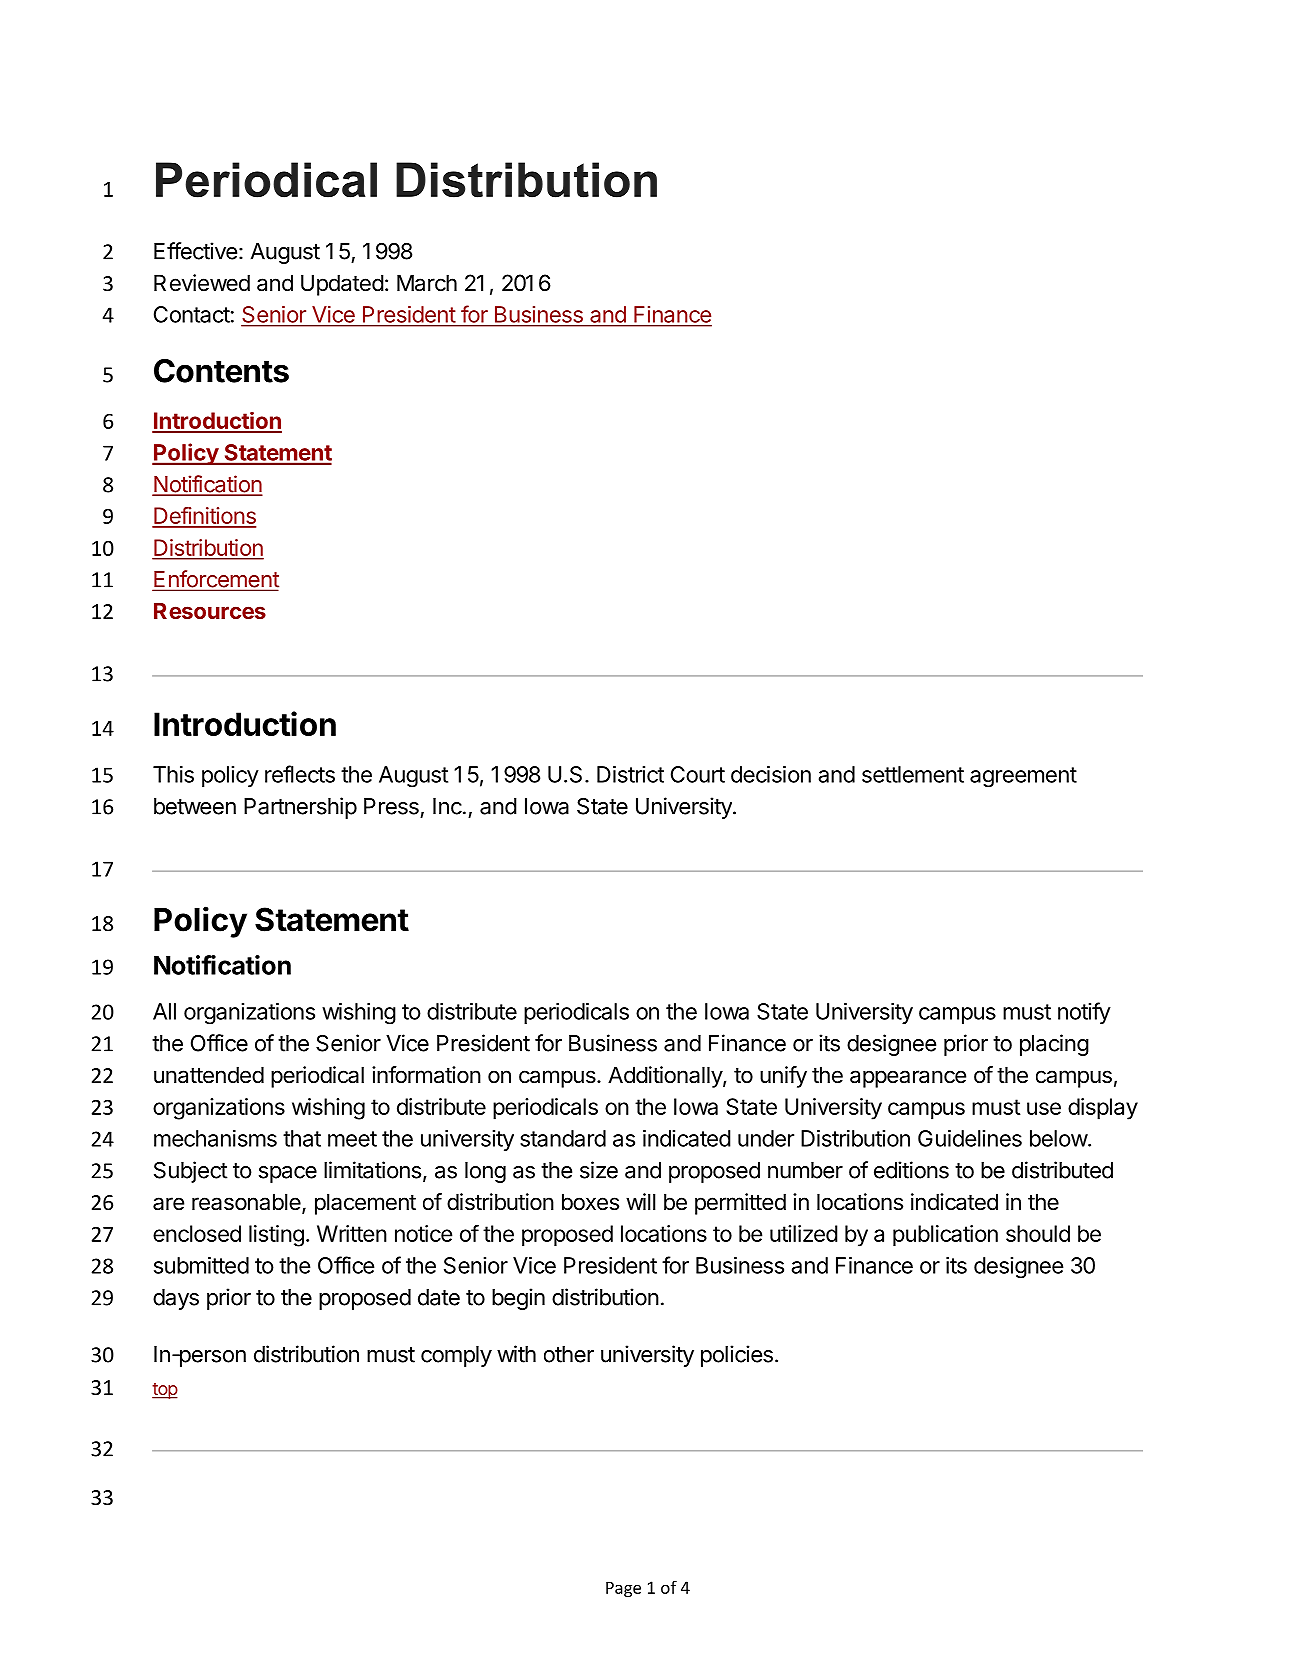 The width and height of the image is (1295, 1675). What do you see at coordinates (1084, 1013) in the image?
I see `notify` at bounding box center [1084, 1013].
